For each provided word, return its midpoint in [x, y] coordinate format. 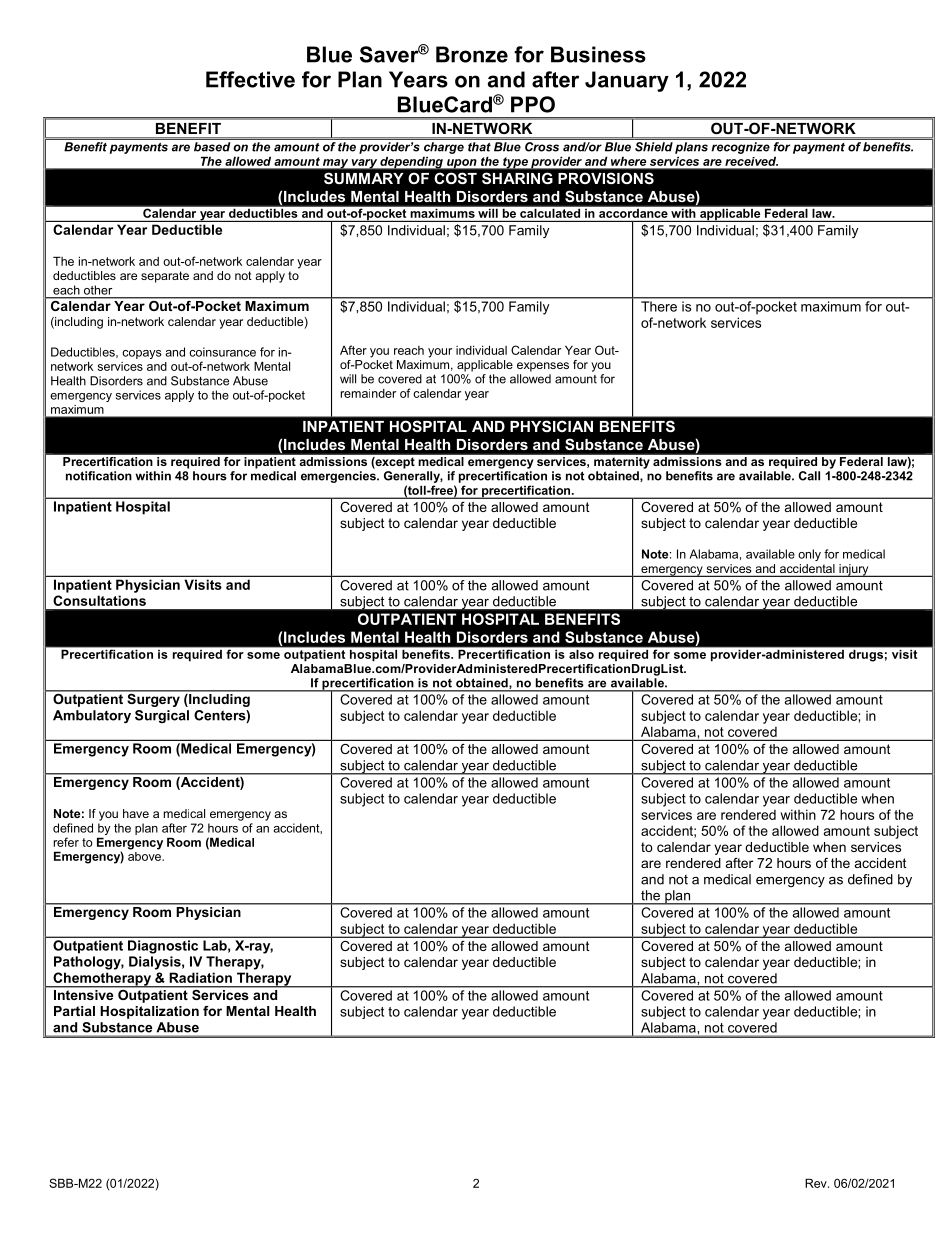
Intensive [83, 995]
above [145, 855]
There [659, 306]
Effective [250, 79]
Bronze [472, 54]
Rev [817, 1183]
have [136, 813]
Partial [74, 1011]
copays [142, 354]
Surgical [162, 716]
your [440, 353]
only [809, 555]
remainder [368, 393]
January [627, 81]
